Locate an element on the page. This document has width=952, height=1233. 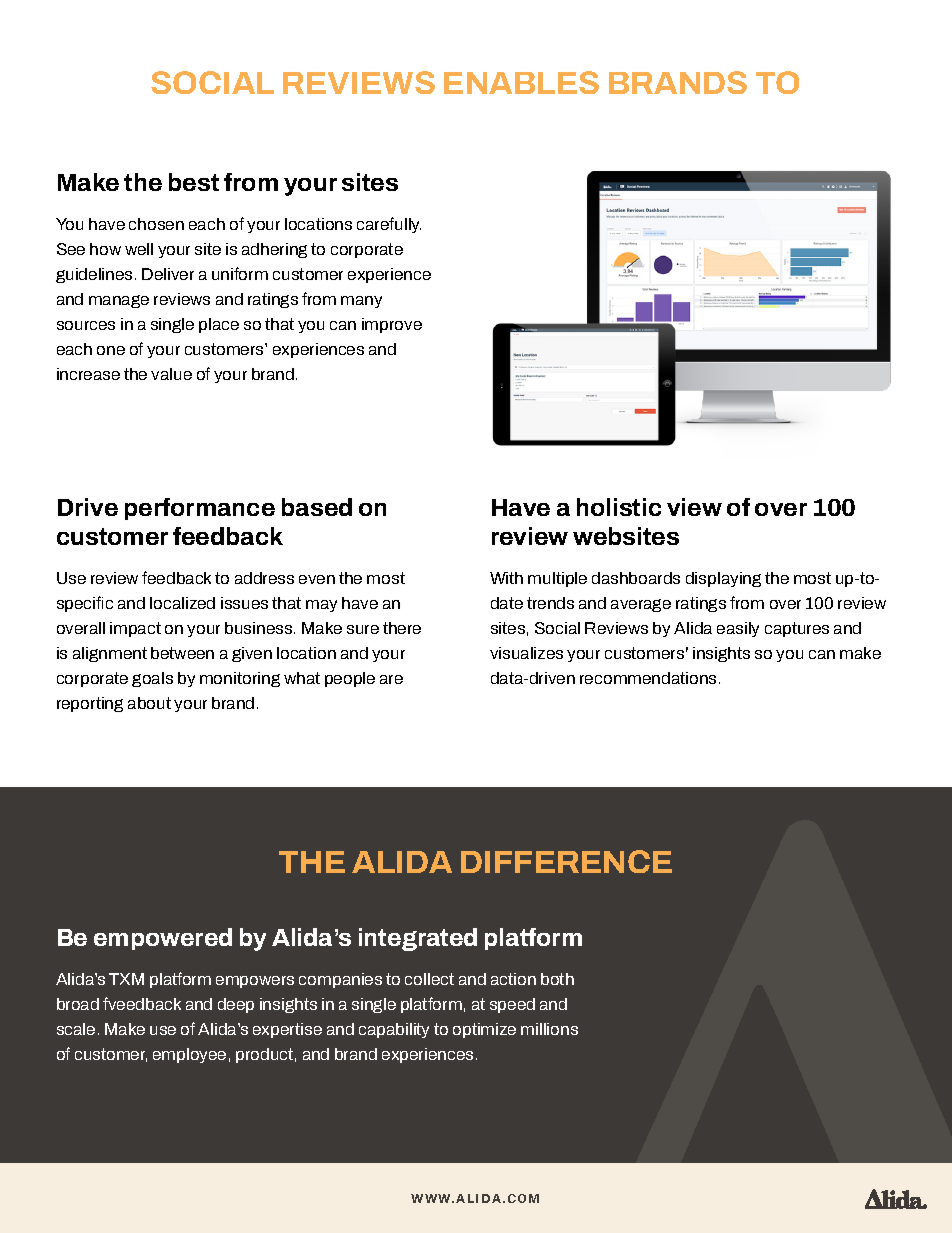
there is located at coordinates (402, 628).
